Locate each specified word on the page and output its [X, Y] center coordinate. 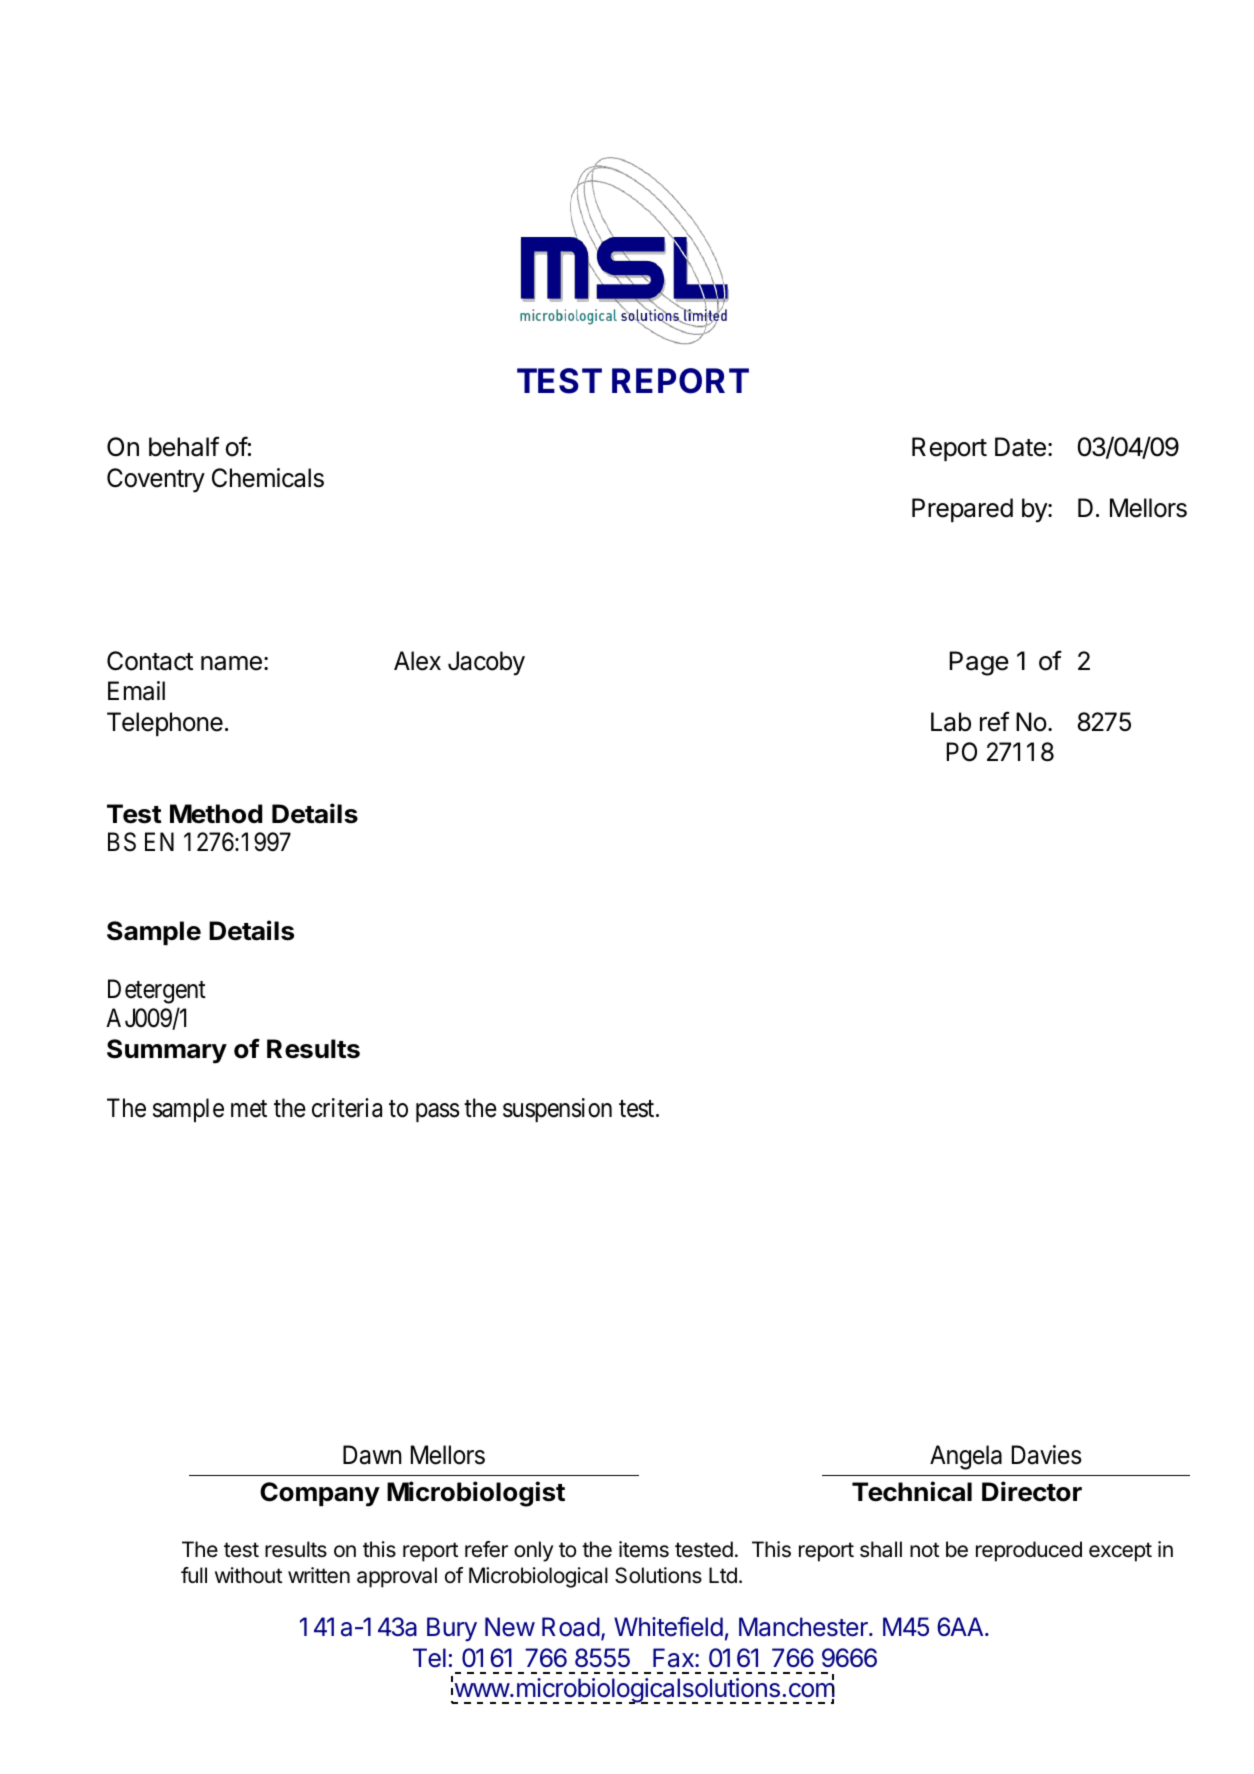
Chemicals [268, 478]
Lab [951, 722]
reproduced [1029, 1551]
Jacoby [486, 663]
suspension [557, 1110]
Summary [167, 1051]
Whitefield [668, 1626]
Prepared [962, 510]
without [248, 1575]
